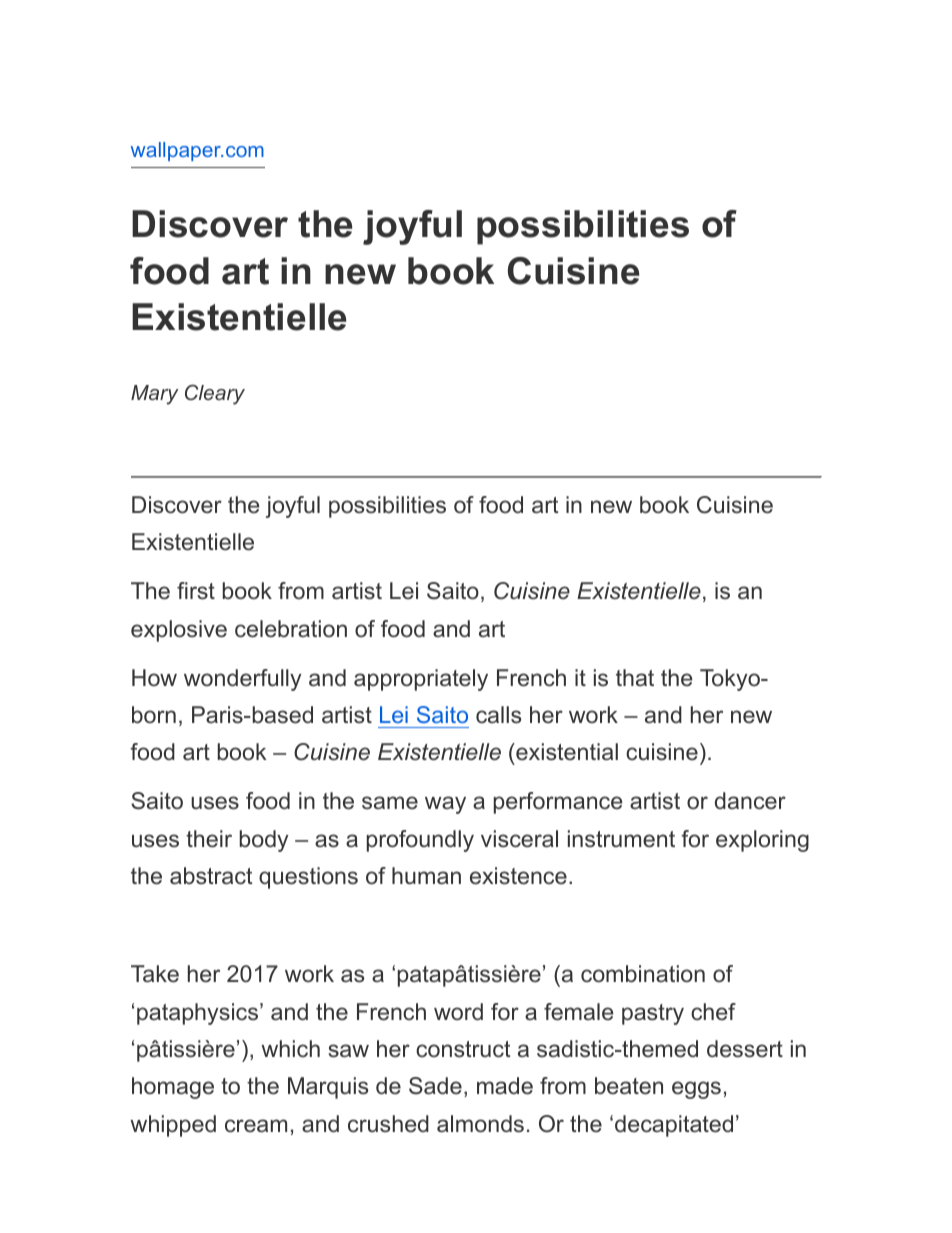 The width and height of the screenshot is (952, 1233). Describe the element at coordinates (215, 394) in the screenshot. I see `Cleary` at that location.
